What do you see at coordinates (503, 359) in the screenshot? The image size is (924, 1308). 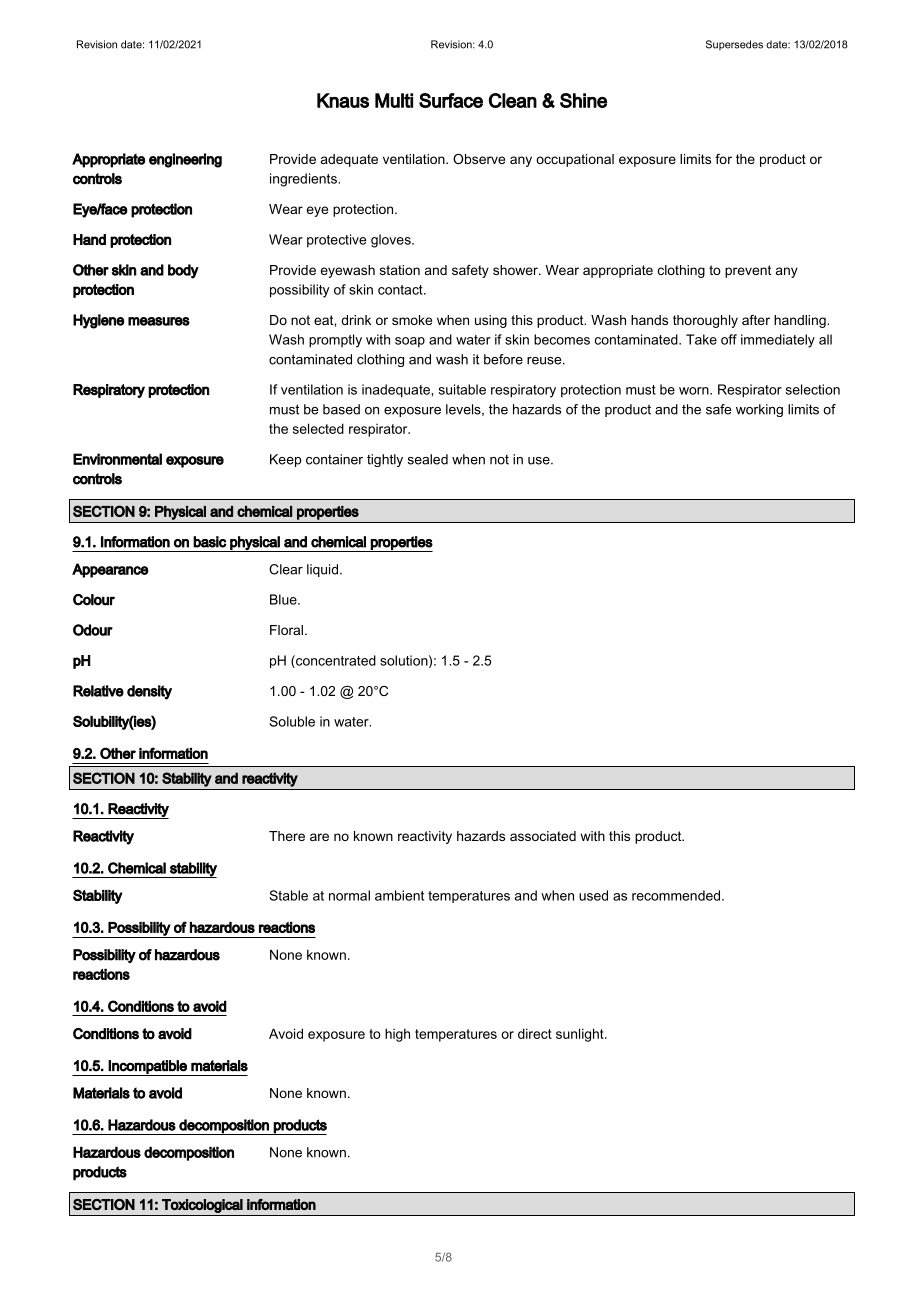 I see `before` at bounding box center [503, 359].
